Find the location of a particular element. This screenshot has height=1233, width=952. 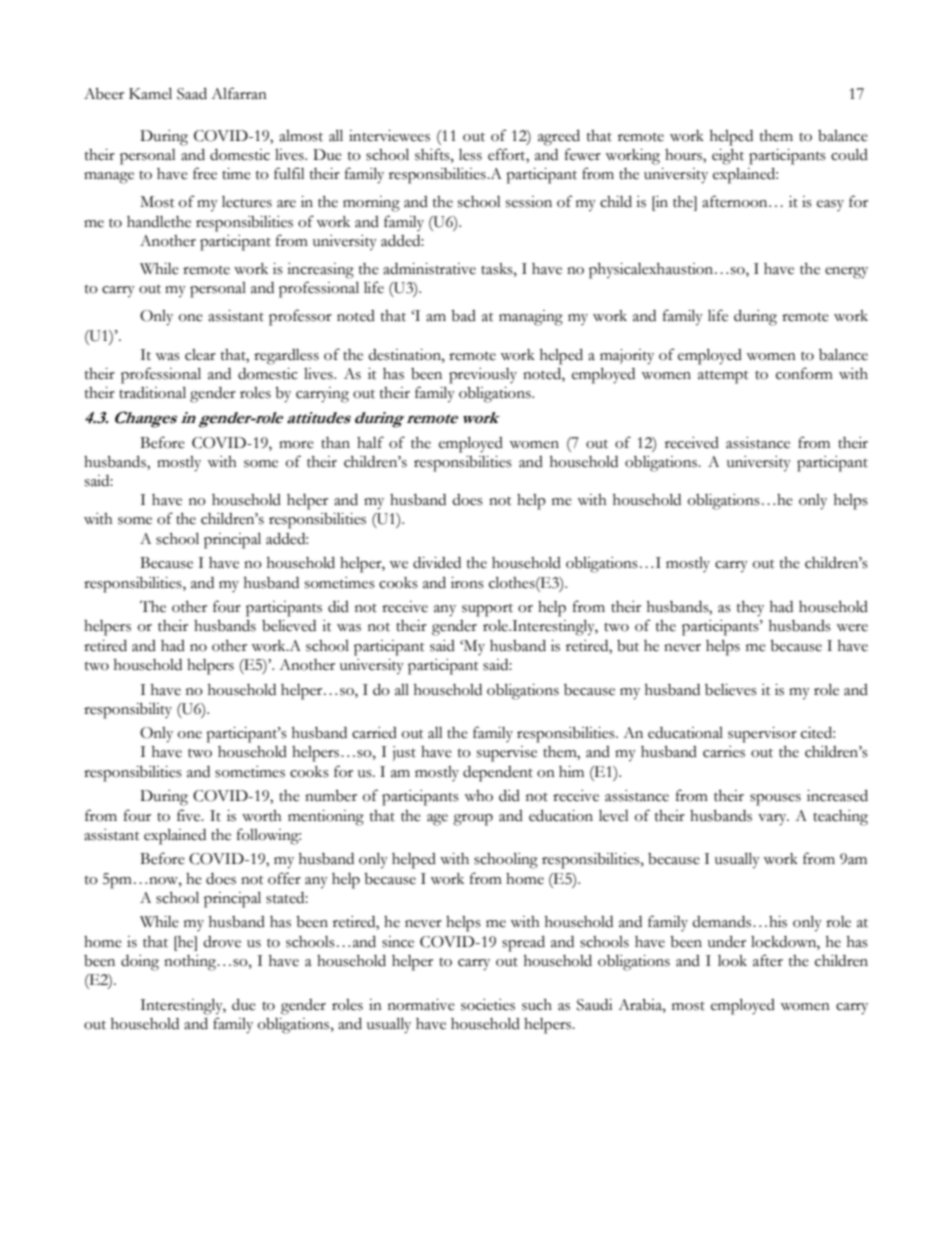

conform is located at coordinates (804, 373).
